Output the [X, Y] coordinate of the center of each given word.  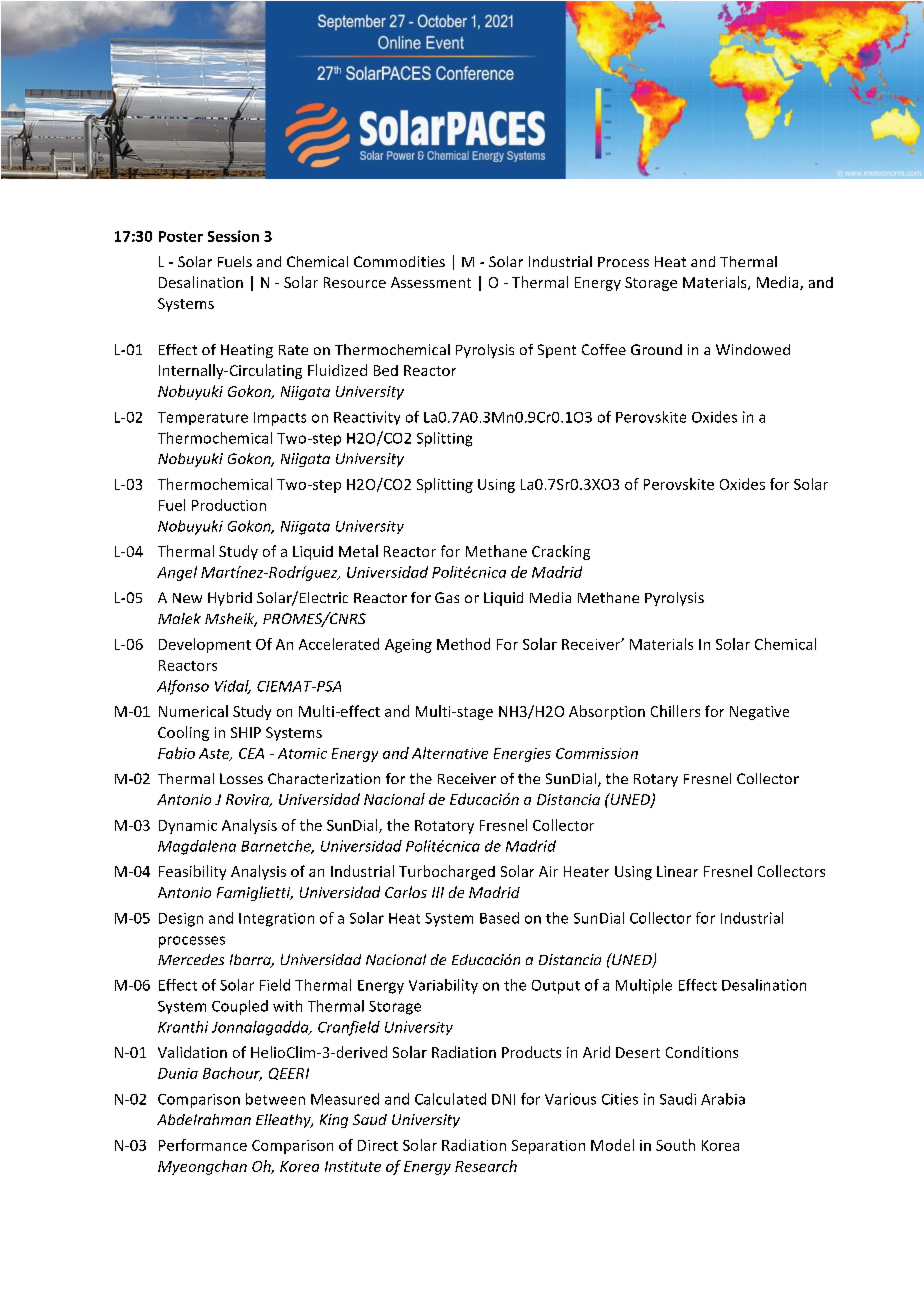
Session [233, 236]
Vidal [233, 687]
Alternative [450, 753]
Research [486, 1166]
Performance [203, 1145]
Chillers [675, 711]
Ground [656, 349]
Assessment [431, 282]
